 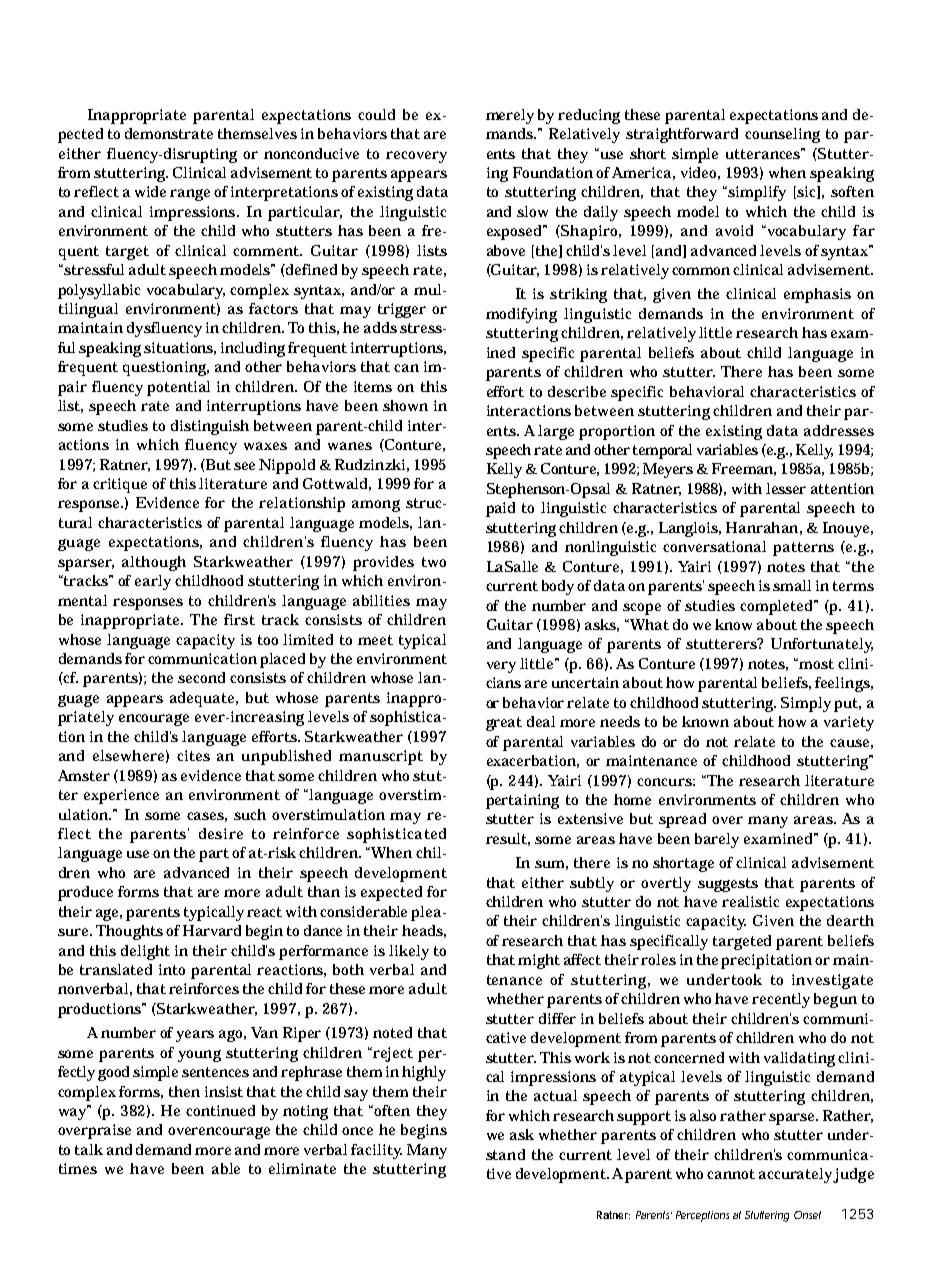 What do you see at coordinates (409, 952) in the screenshot?
I see `likely` at bounding box center [409, 952].
